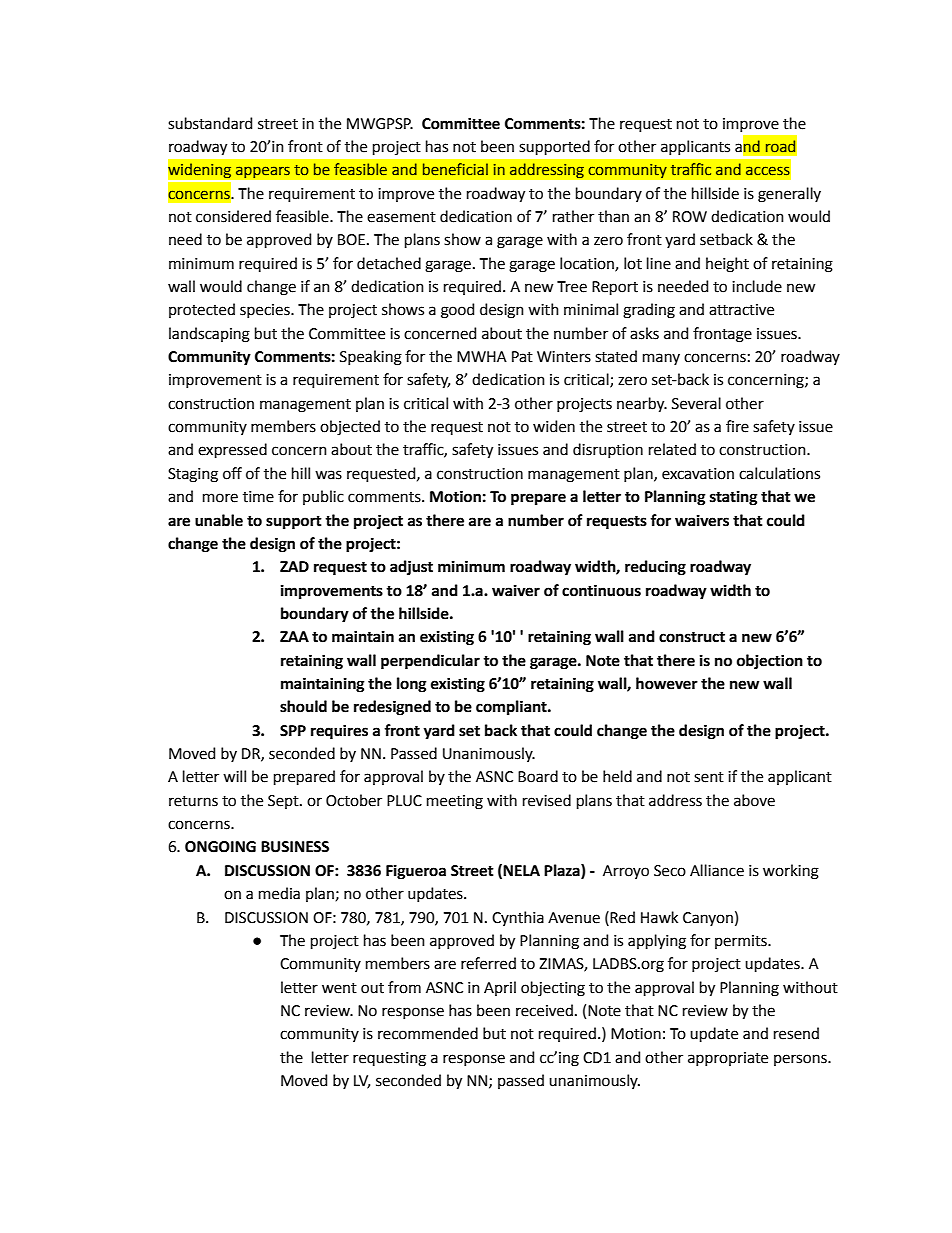  What do you see at coordinates (754, 800) in the page?
I see `above` at bounding box center [754, 800].
